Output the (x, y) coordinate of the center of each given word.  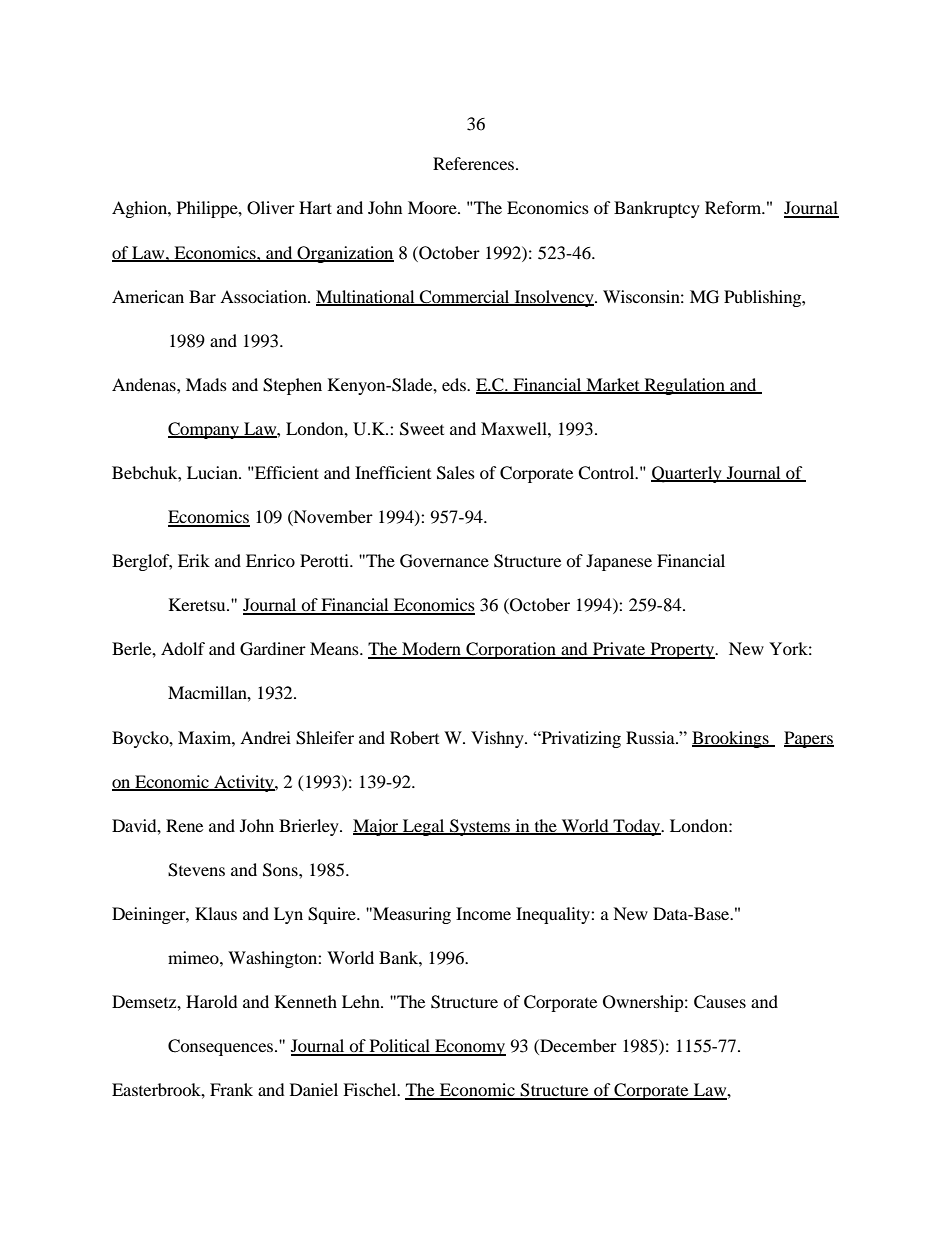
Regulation (684, 386)
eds (455, 384)
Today (637, 827)
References (475, 163)
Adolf (183, 648)
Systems (480, 827)
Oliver (271, 208)
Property (682, 650)
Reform (734, 207)
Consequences (222, 1047)
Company (204, 430)
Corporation (511, 650)
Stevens (196, 870)
